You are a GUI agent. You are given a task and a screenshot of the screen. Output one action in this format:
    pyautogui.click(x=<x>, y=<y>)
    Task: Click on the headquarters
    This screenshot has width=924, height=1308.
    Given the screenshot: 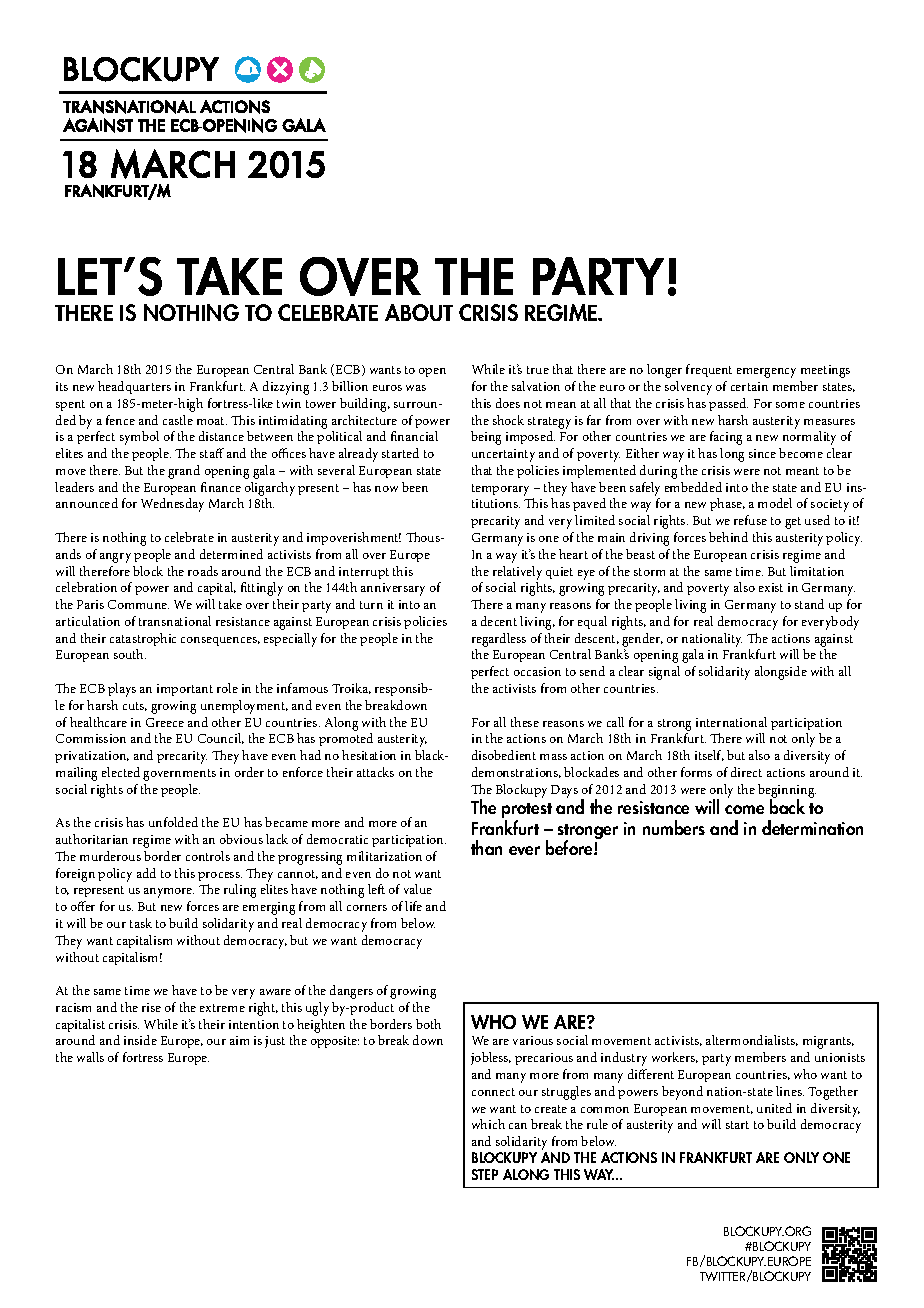 What is the action you would take?
    pyautogui.click(x=134, y=387)
